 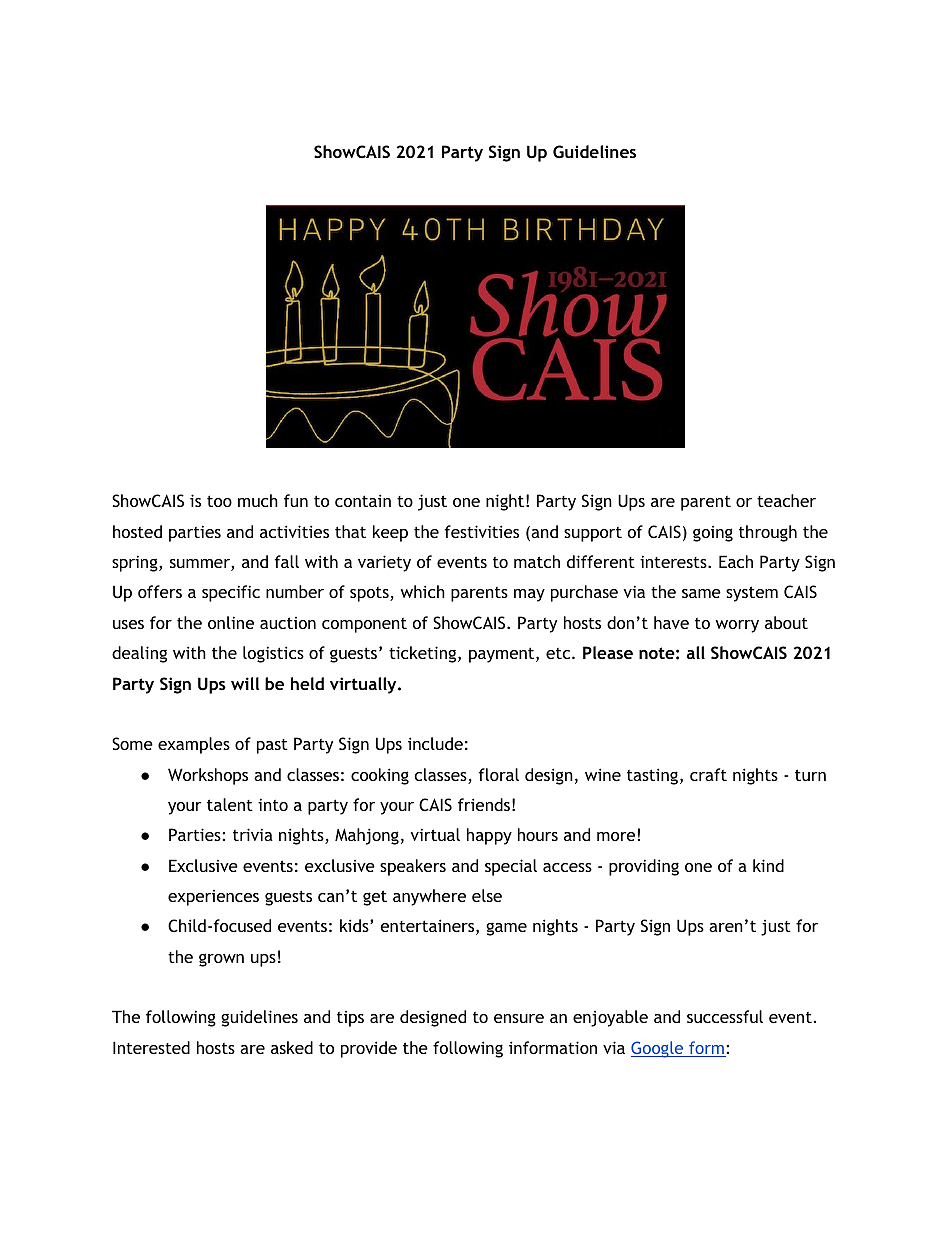 What do you see at coordinates (498, 774) in the document?
I see `floral` at bounding box center [498, 774].
